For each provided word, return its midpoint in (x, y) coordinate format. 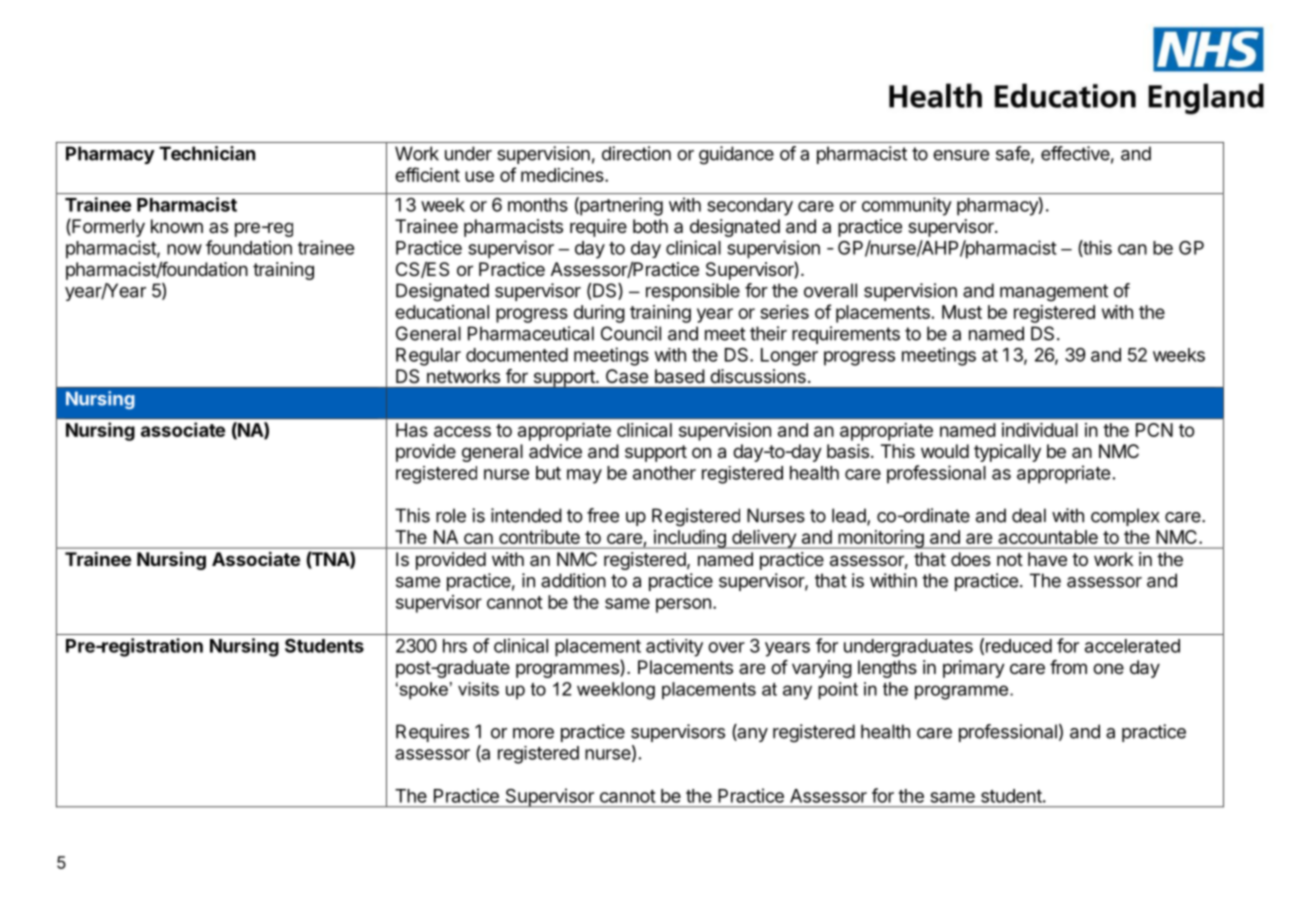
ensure (961, 155)
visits (478, 689)
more (533, 733)
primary (974, 669)
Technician (207, 153)
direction (636, 153)
